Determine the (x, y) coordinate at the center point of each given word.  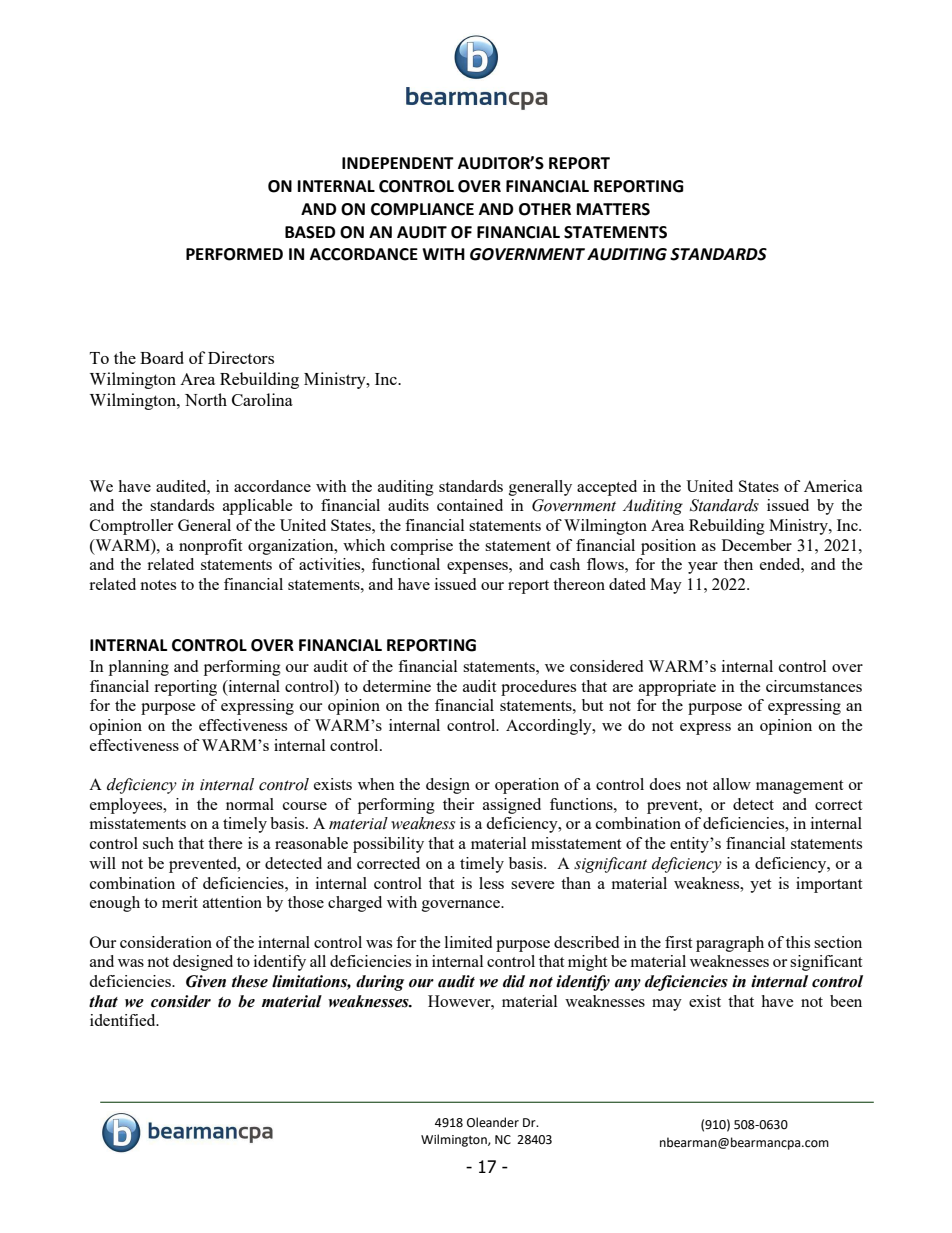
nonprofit (210, 547)
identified (124, 1020)
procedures (538, 688)
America (833, 486)
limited (468, 942)
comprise (422, 547)
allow (732, 784)
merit (180, 902)
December (757, 545)
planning (139, 668)
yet (760, 886)
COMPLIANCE (422, 209)
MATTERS (613, 209)
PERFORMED (234, 254)
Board (162, 357)
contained (470, 505)
